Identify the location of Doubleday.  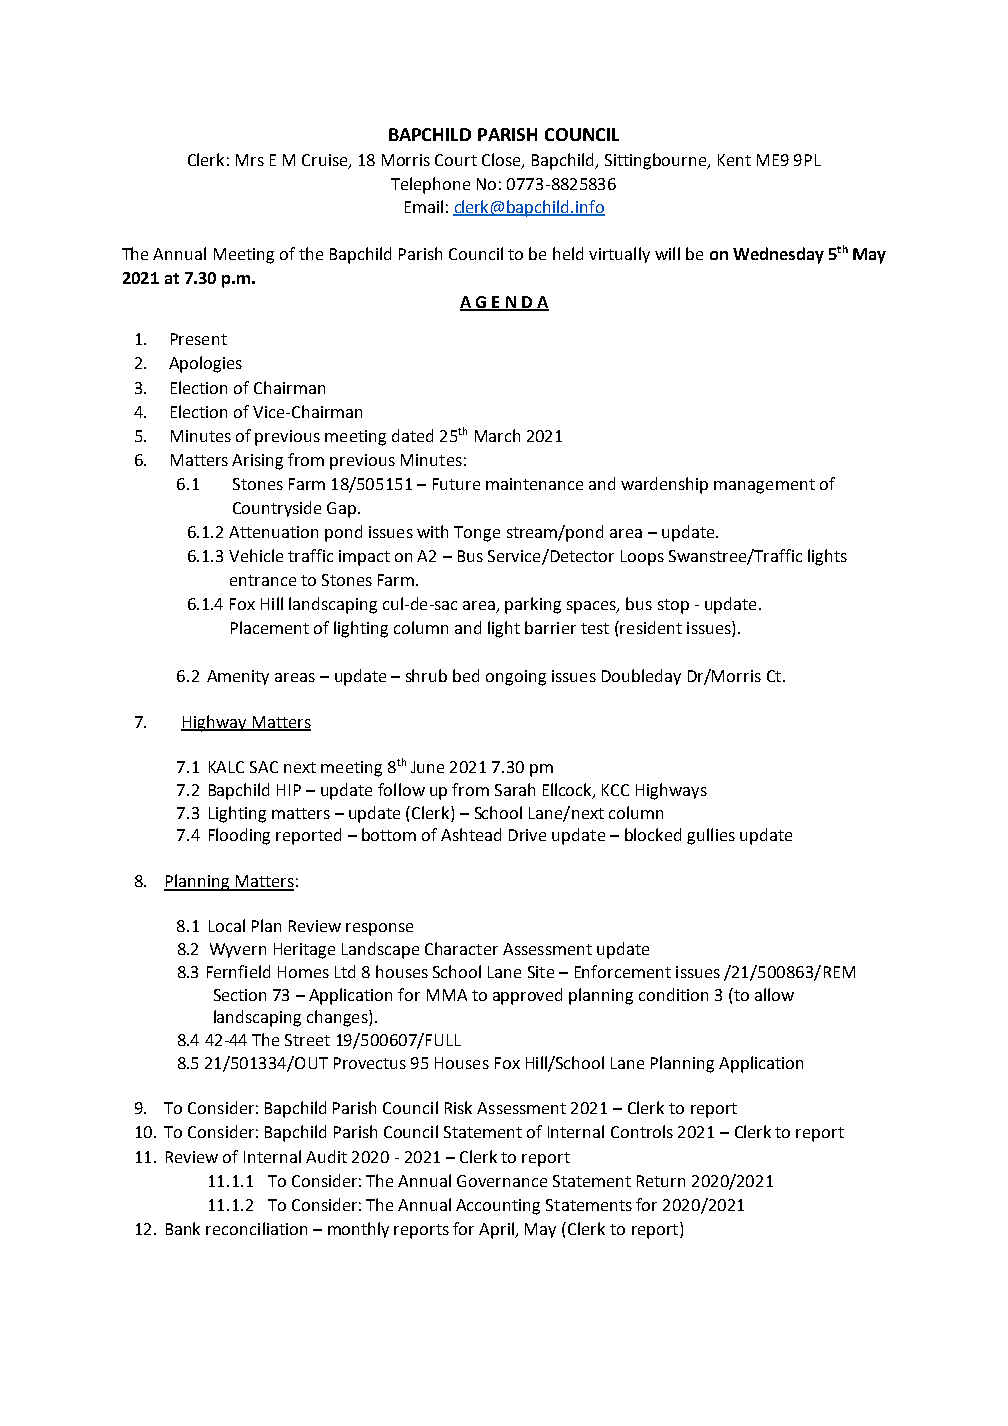
(641, 677).
